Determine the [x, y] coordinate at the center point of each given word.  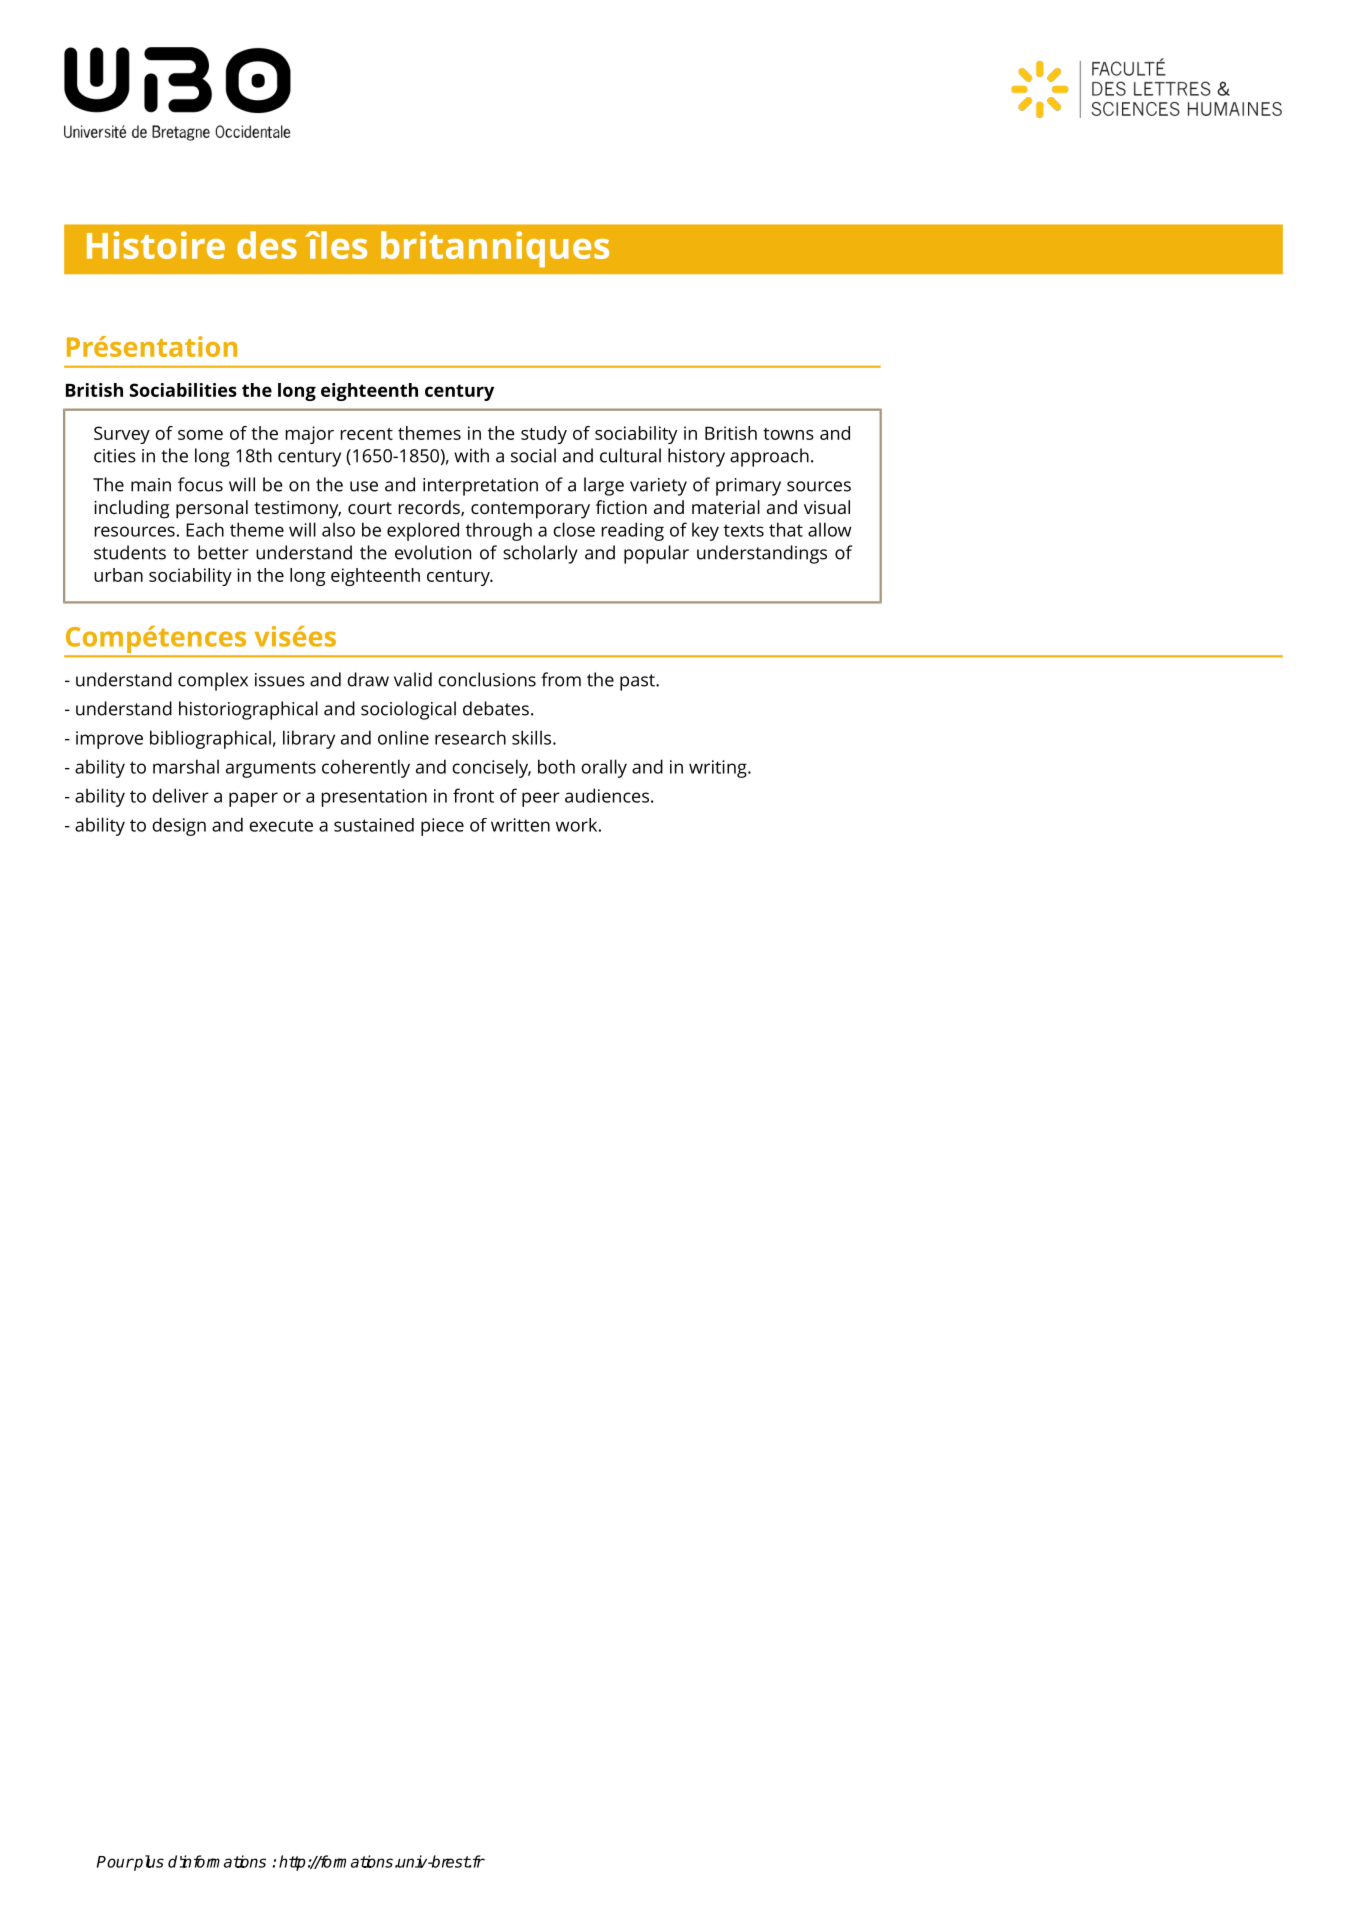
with [471, 455]
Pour [115, 1862]
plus [148, 1863]
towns [788, 434]
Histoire [156, 245]
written [520, 825]
